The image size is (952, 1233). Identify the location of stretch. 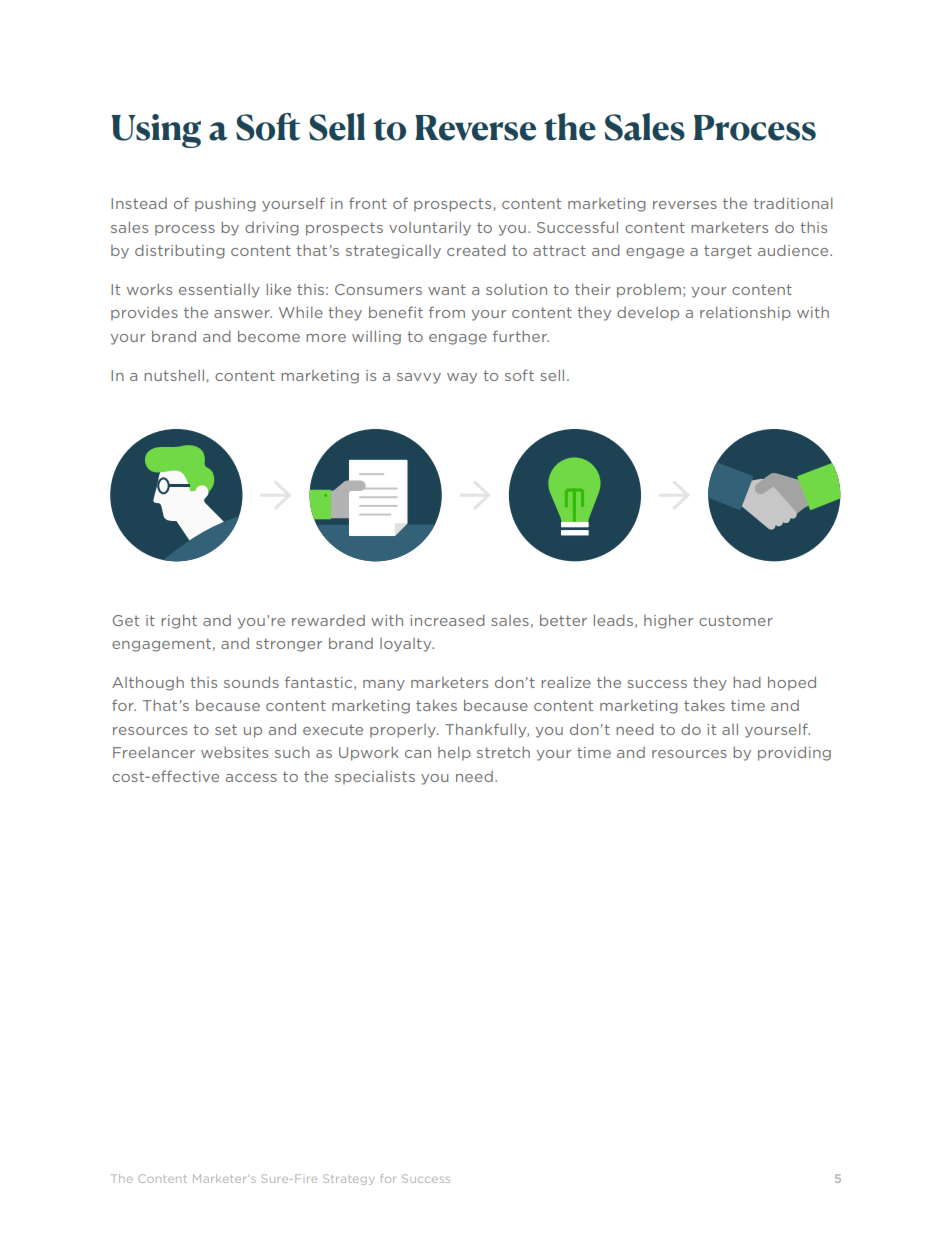
(503, 752).
